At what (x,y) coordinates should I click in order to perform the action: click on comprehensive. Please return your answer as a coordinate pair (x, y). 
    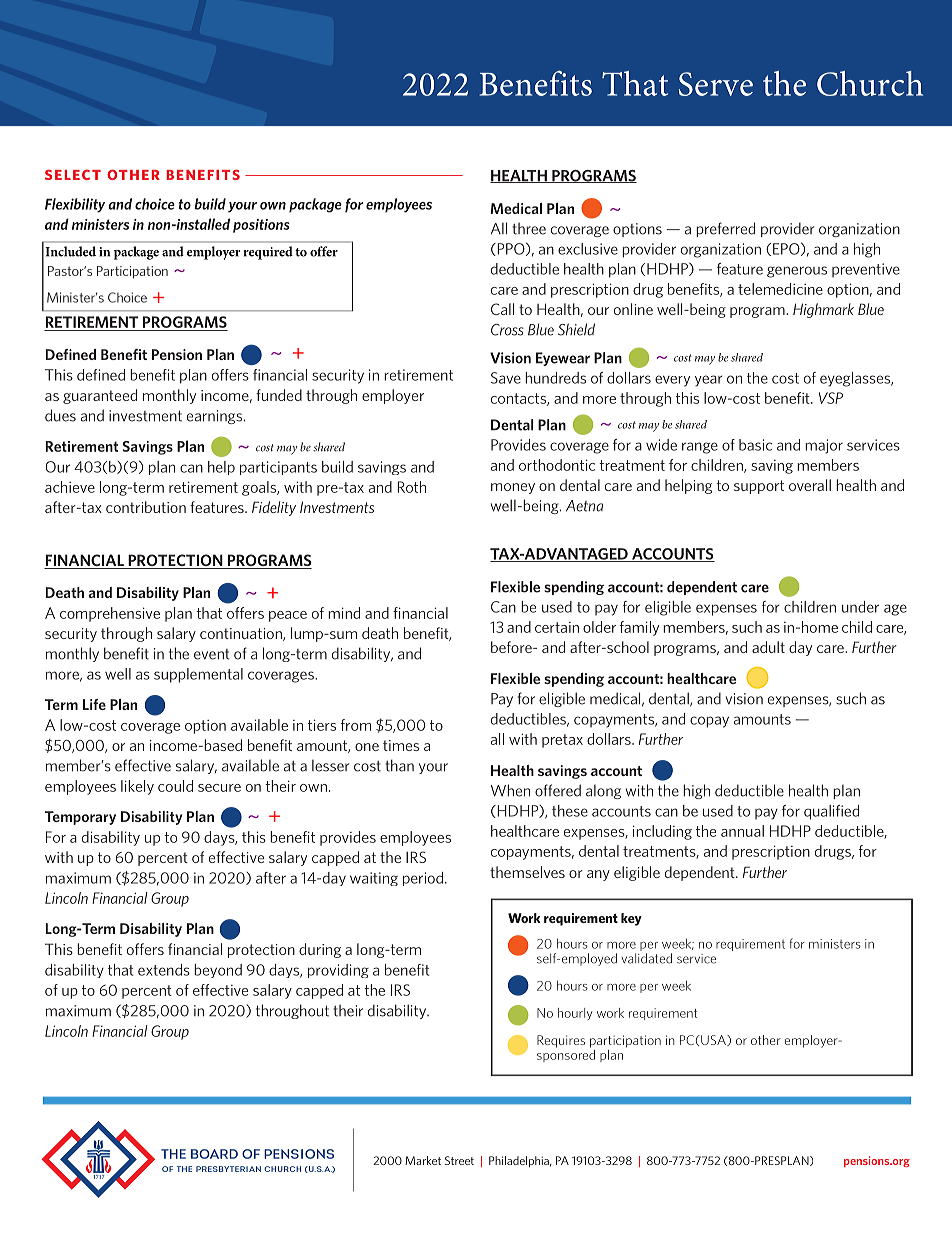
    Looking at the image, I should click on (110, 614).
